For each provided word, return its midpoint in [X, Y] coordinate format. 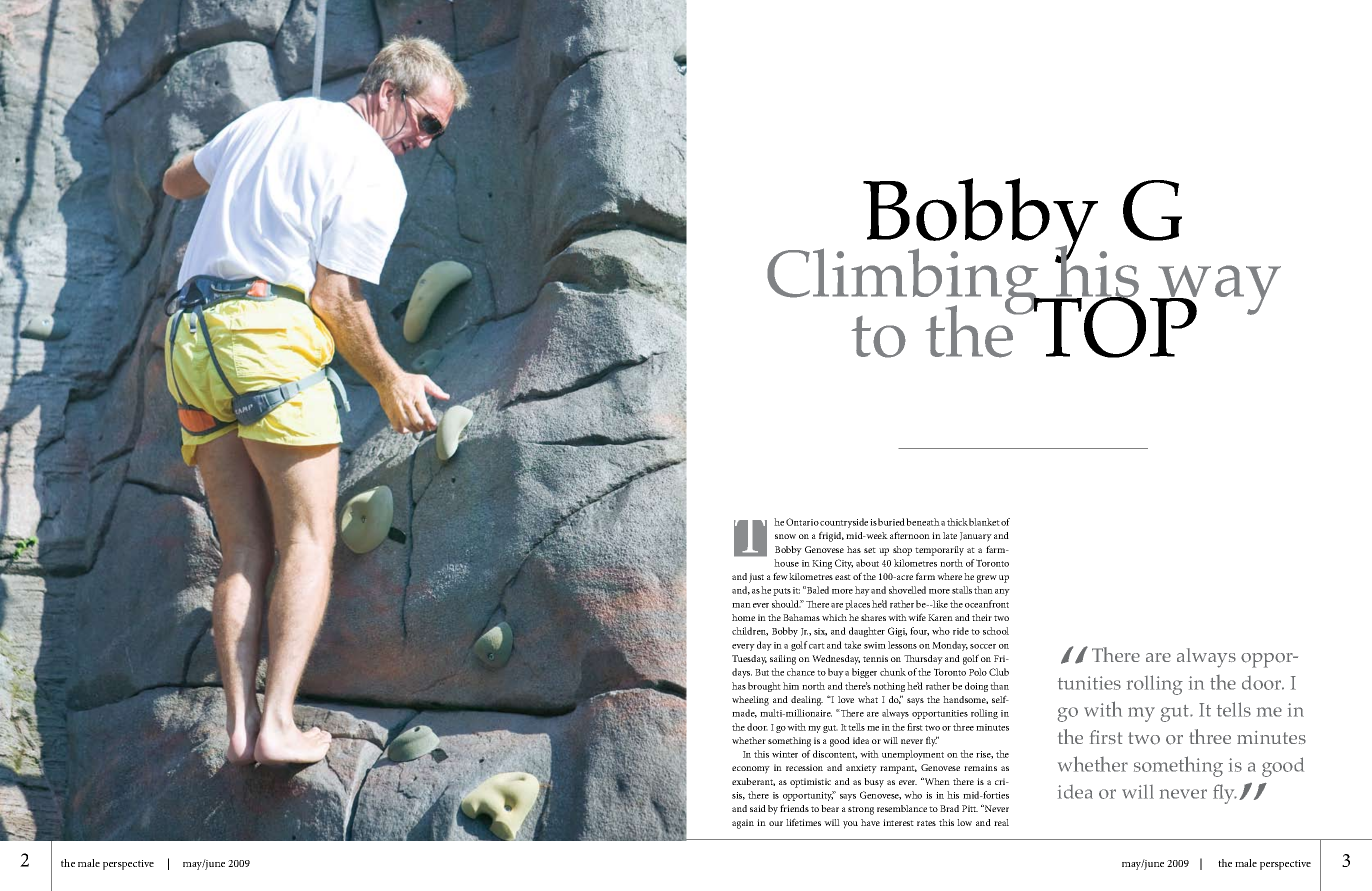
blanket [984, 522]
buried [892, 522]
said [758, 808]
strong [861, 810]
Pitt [970, 808]
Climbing [904, 282]
